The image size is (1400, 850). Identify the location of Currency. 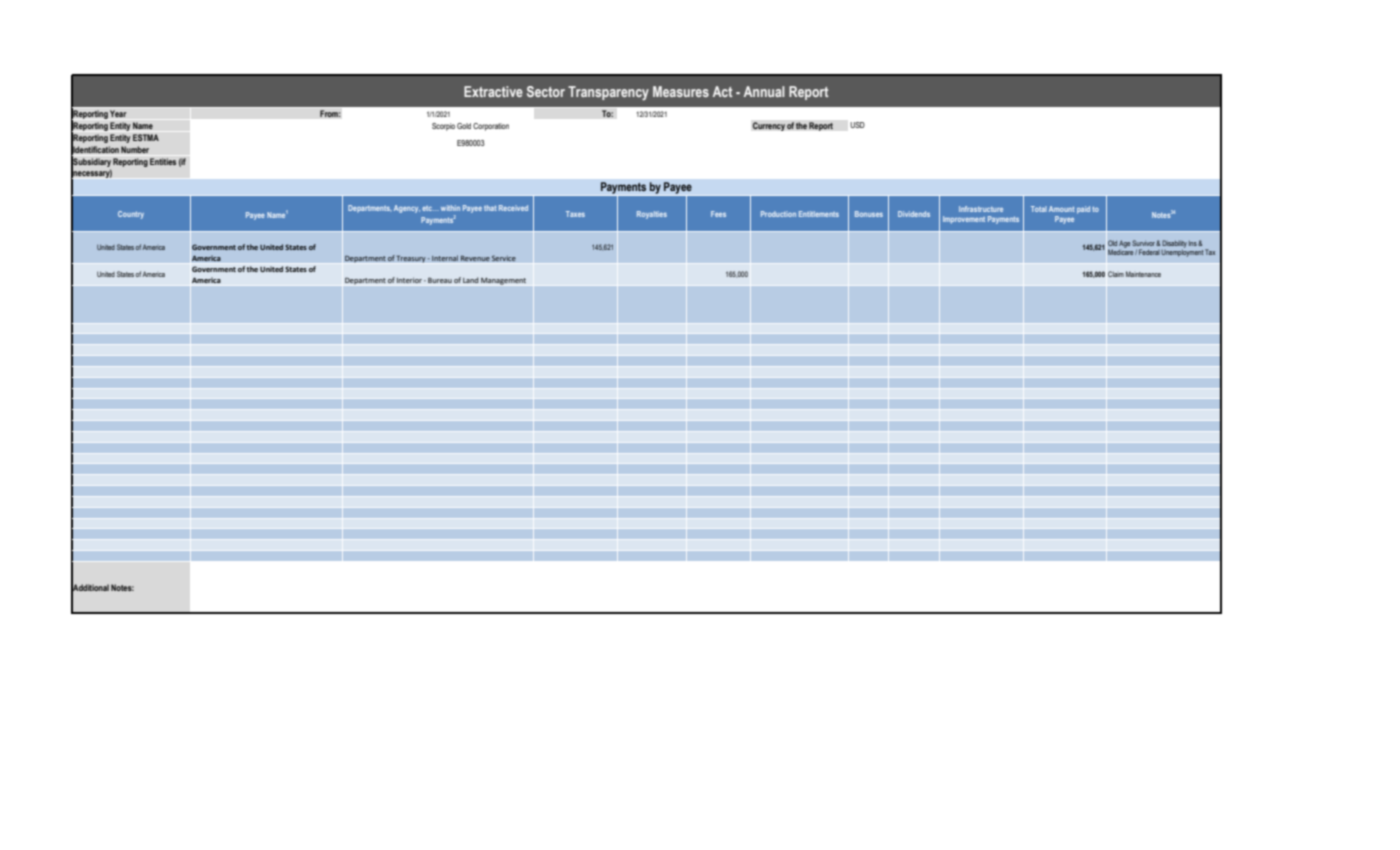
(769, 126).
